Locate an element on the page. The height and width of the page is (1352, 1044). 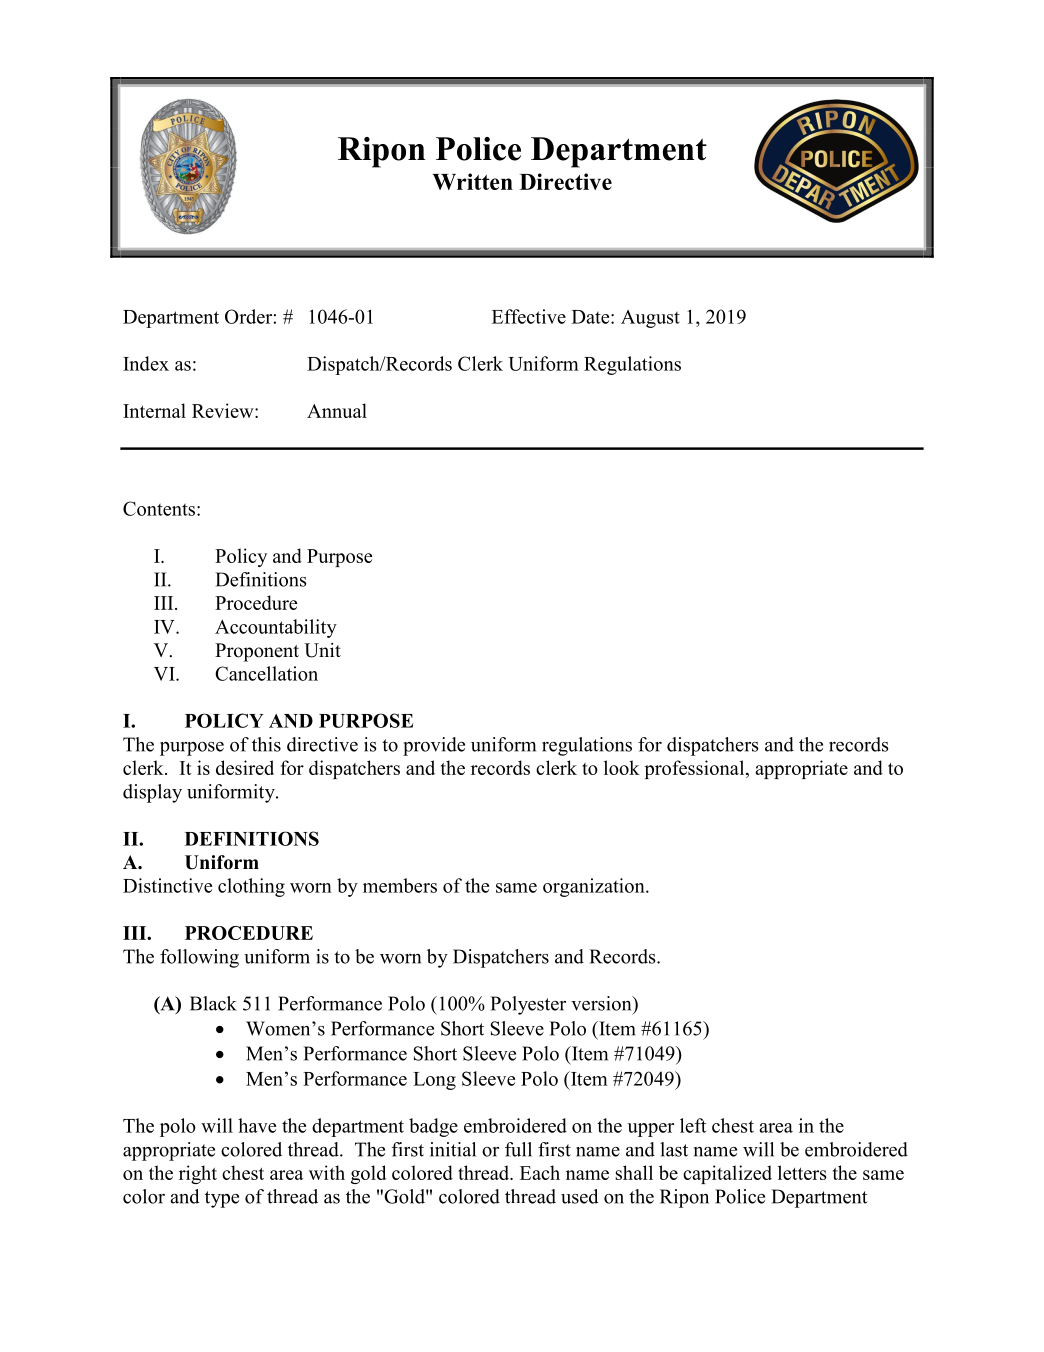
members is located at coordinates (400, 885).
